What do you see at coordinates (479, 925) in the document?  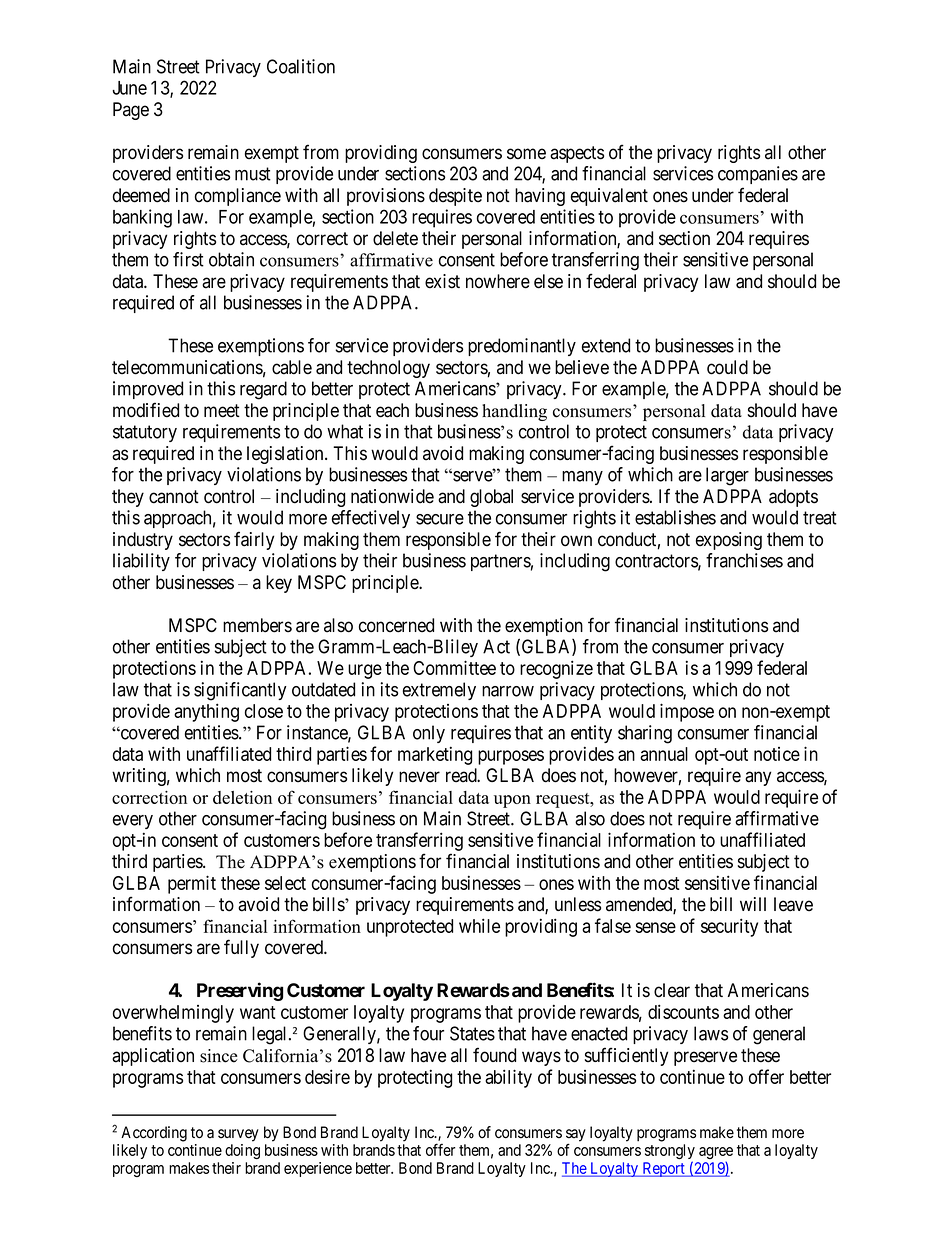 I see `while` at bounding box center [479, 925].
